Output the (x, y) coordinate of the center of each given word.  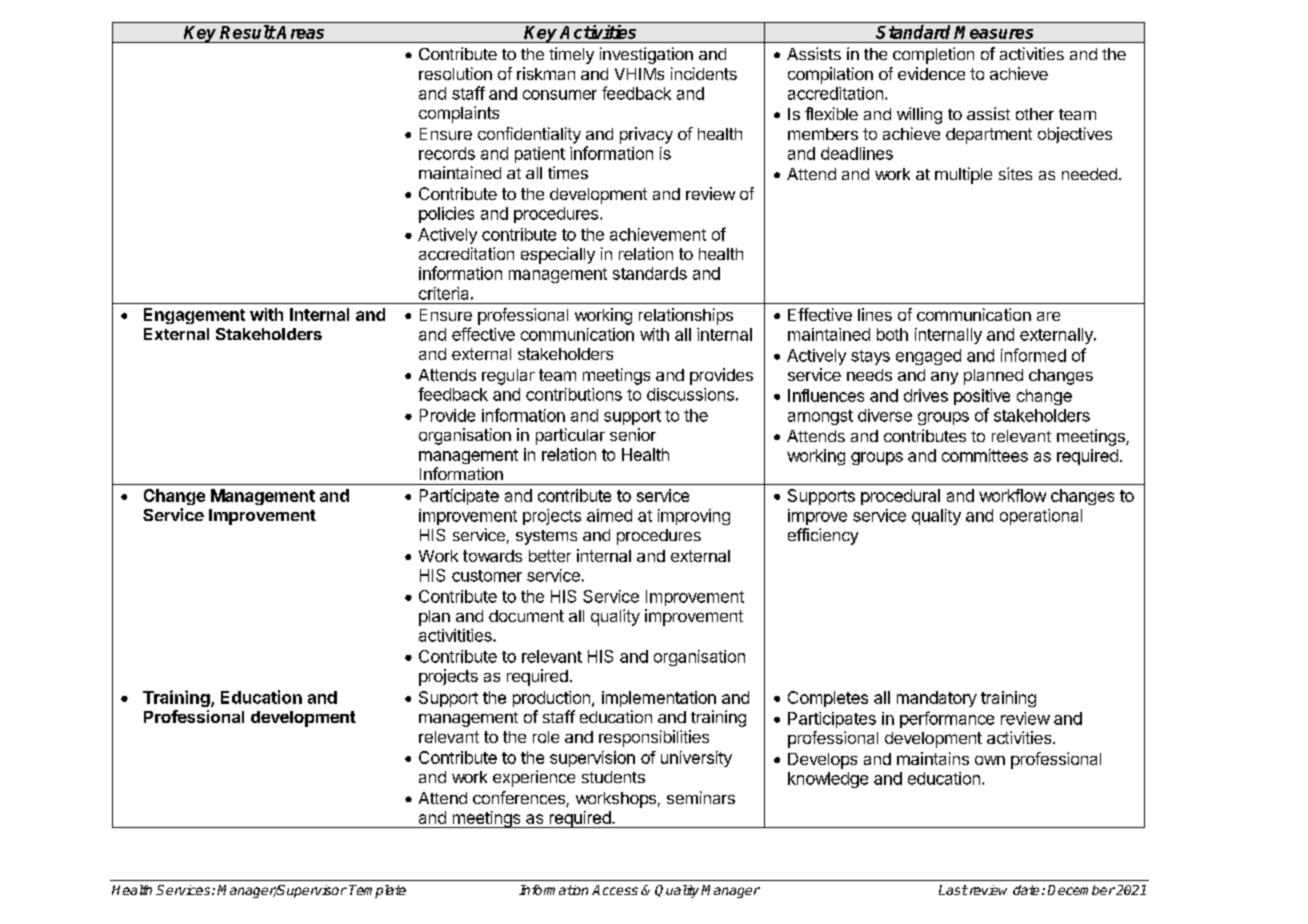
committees (985, 455)
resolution (455, 73)
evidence (931, 73)
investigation (646, 55)
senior (633, 434)
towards (492, 556)
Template (377, 891)
